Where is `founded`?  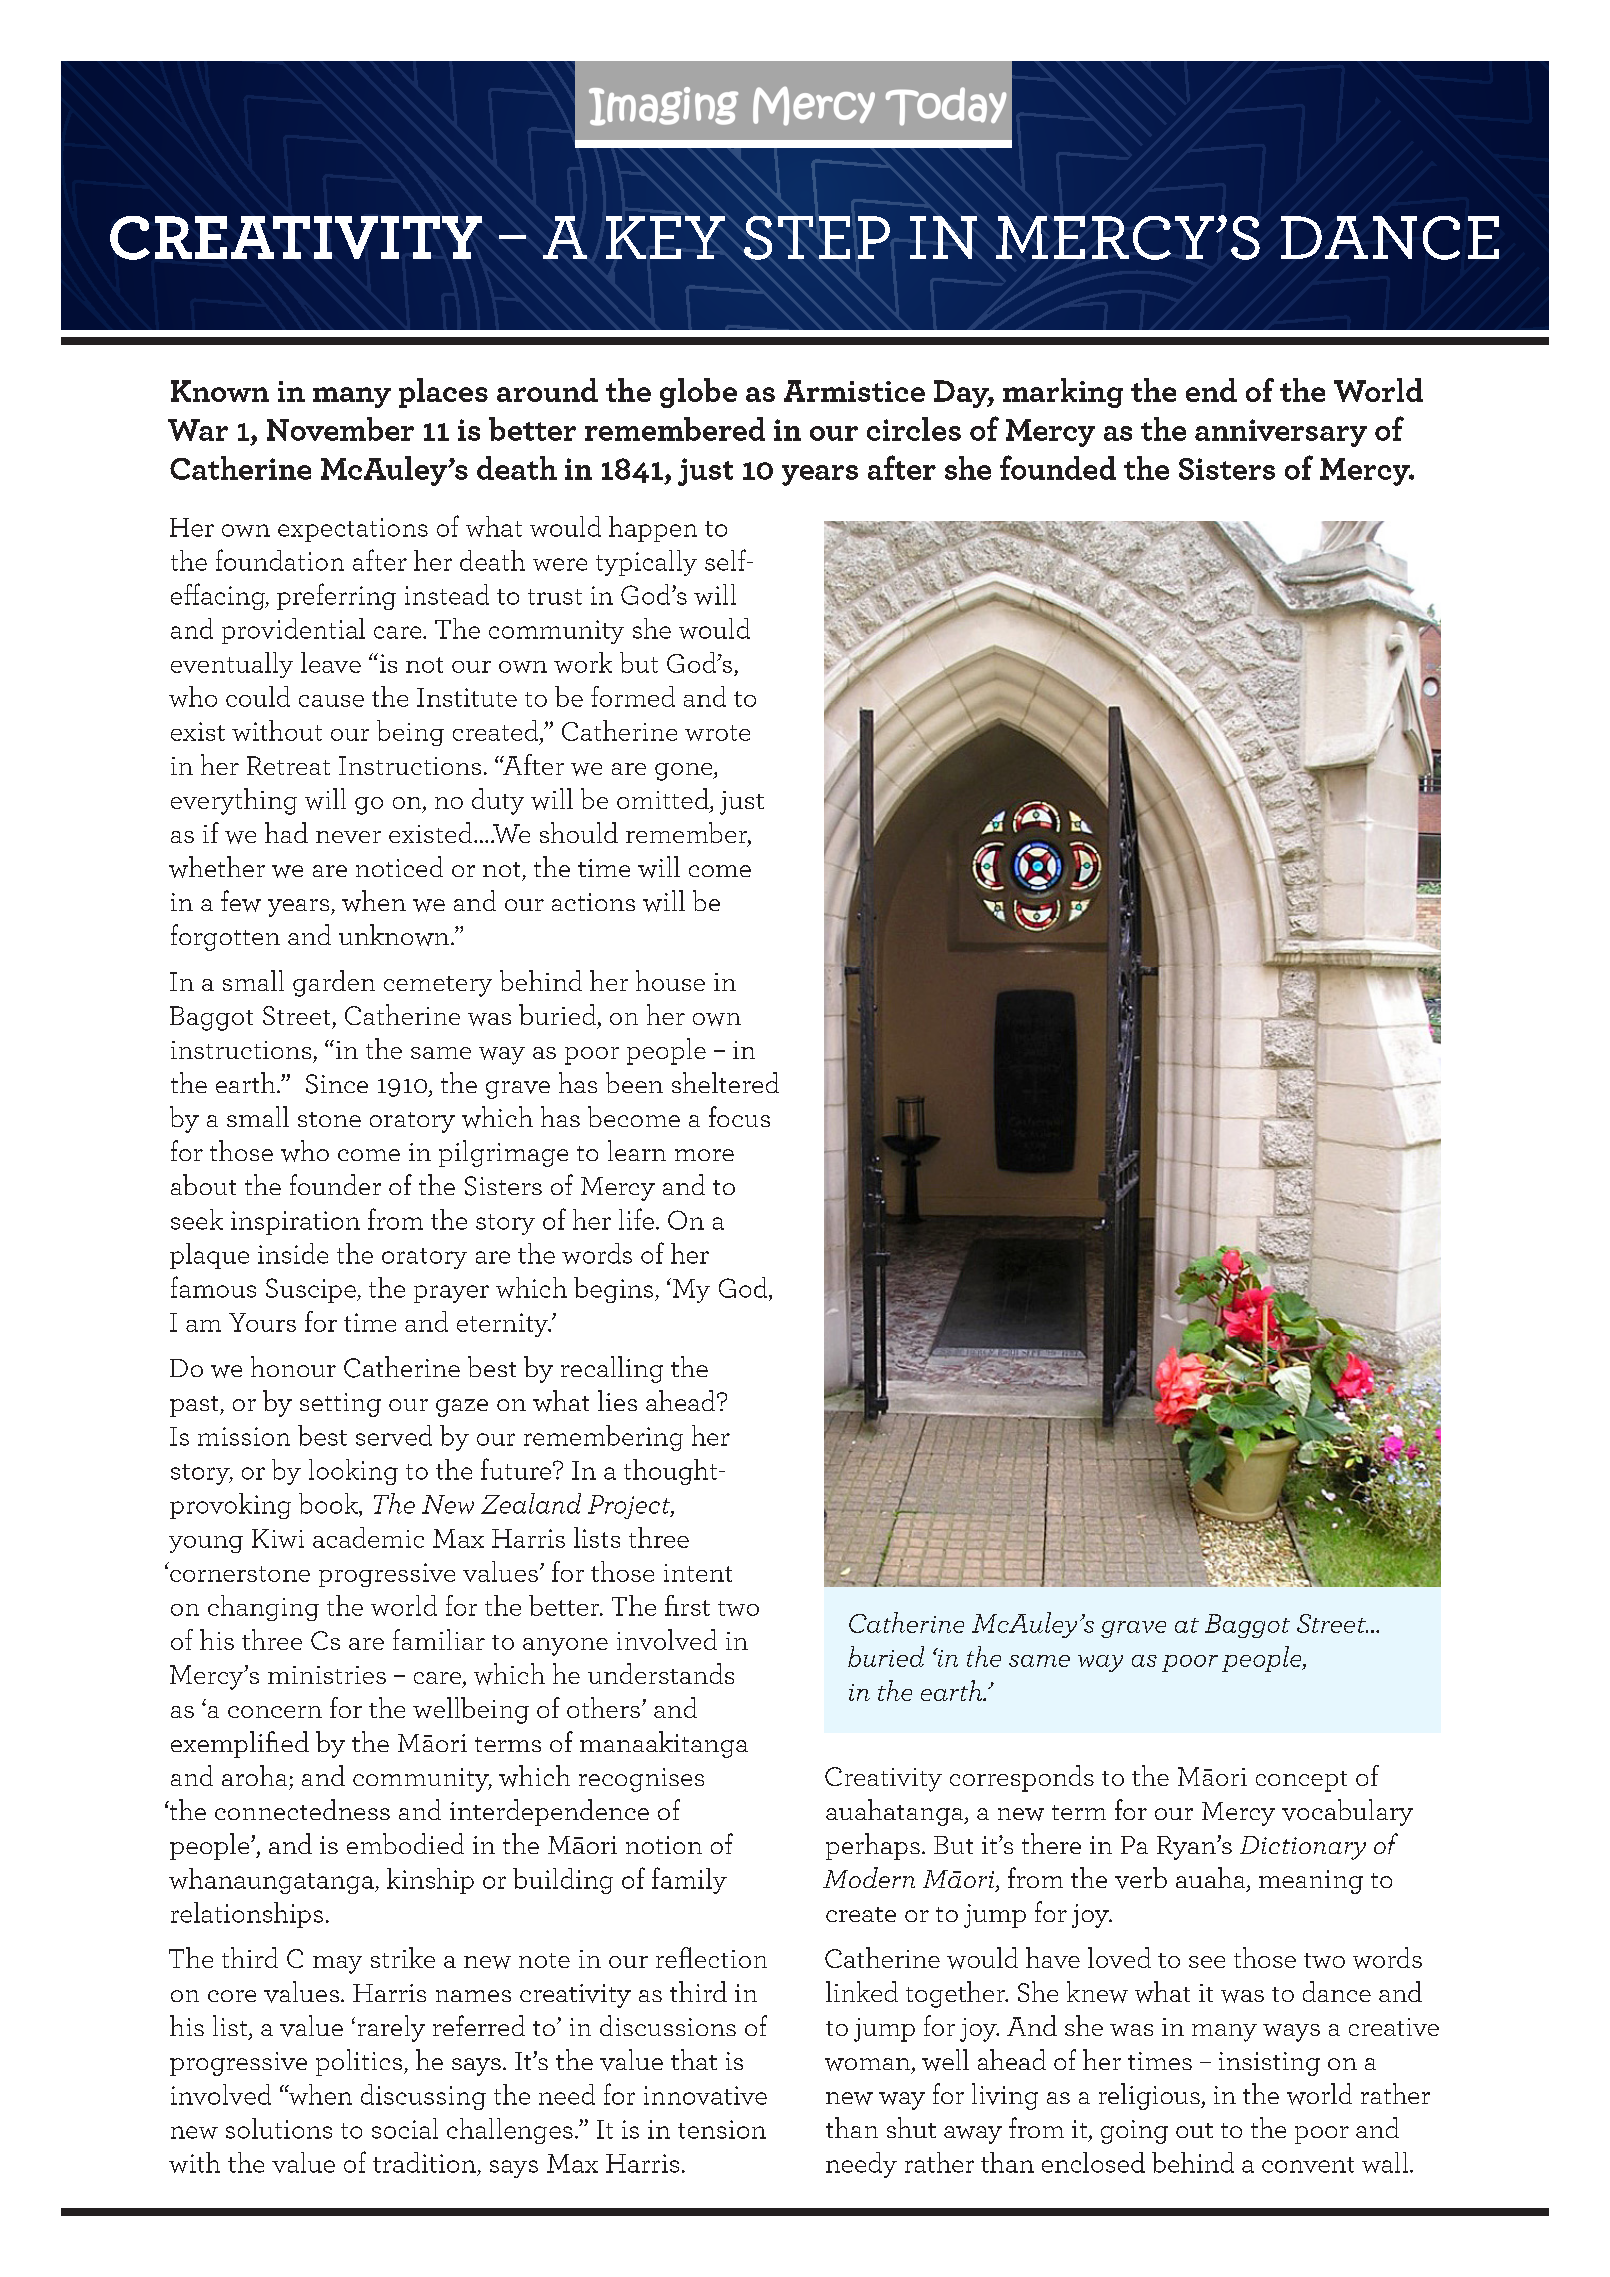
founded is located at coordinates (1058, 467).
